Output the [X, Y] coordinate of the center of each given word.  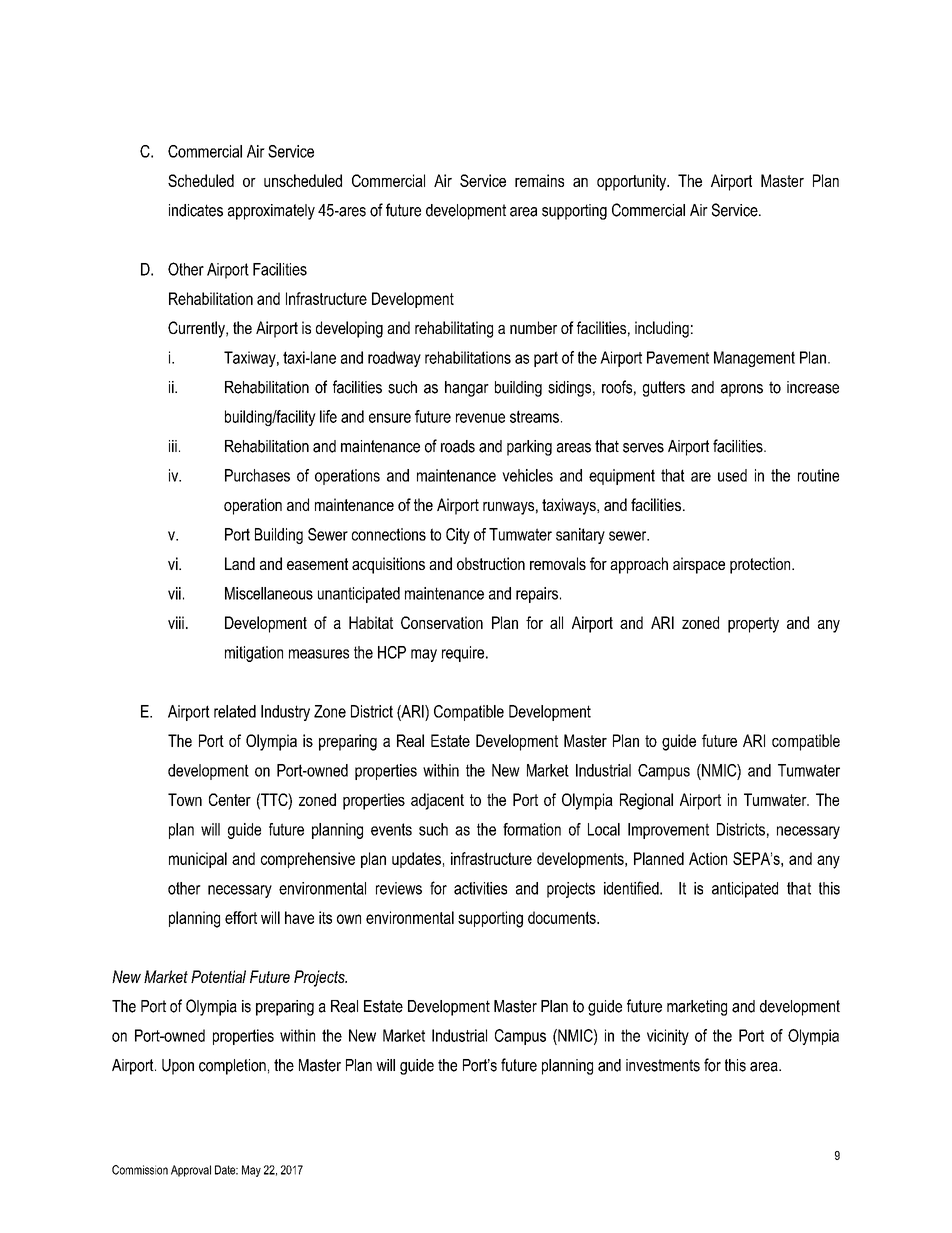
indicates [196, 210]
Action [708, 858]
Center [230, 799]
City [458, 536]
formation [532, 829]
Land [240, 563]
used [732, 475]
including [662, 329]
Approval [191, 1171]
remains [539, 180]
